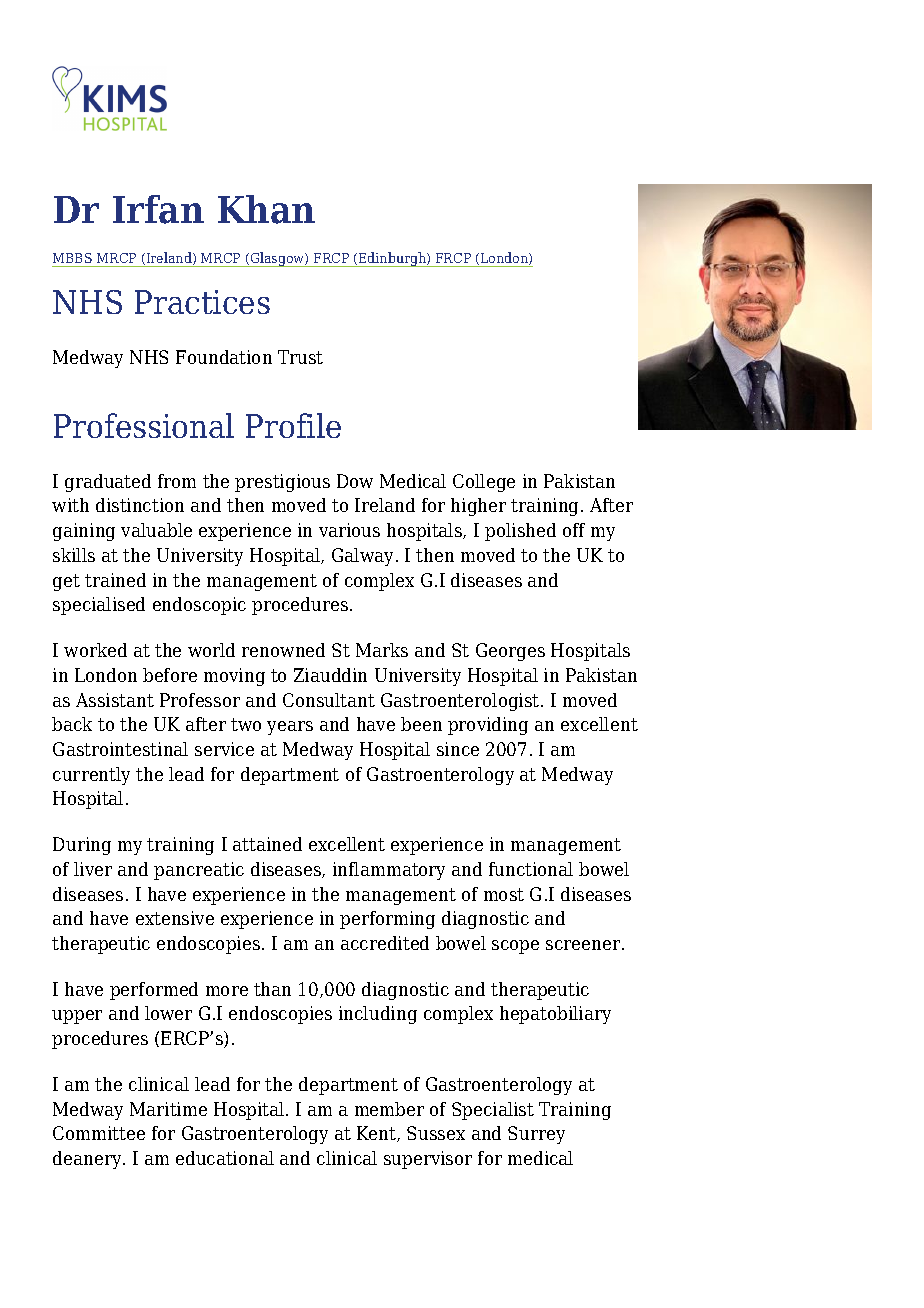 Image resolution: width=924 pixels, height=1308 pixels. What do you see at coordinates (510, 652) in the screenshot?
I see `Georges` at bounding box center [510, 652].
